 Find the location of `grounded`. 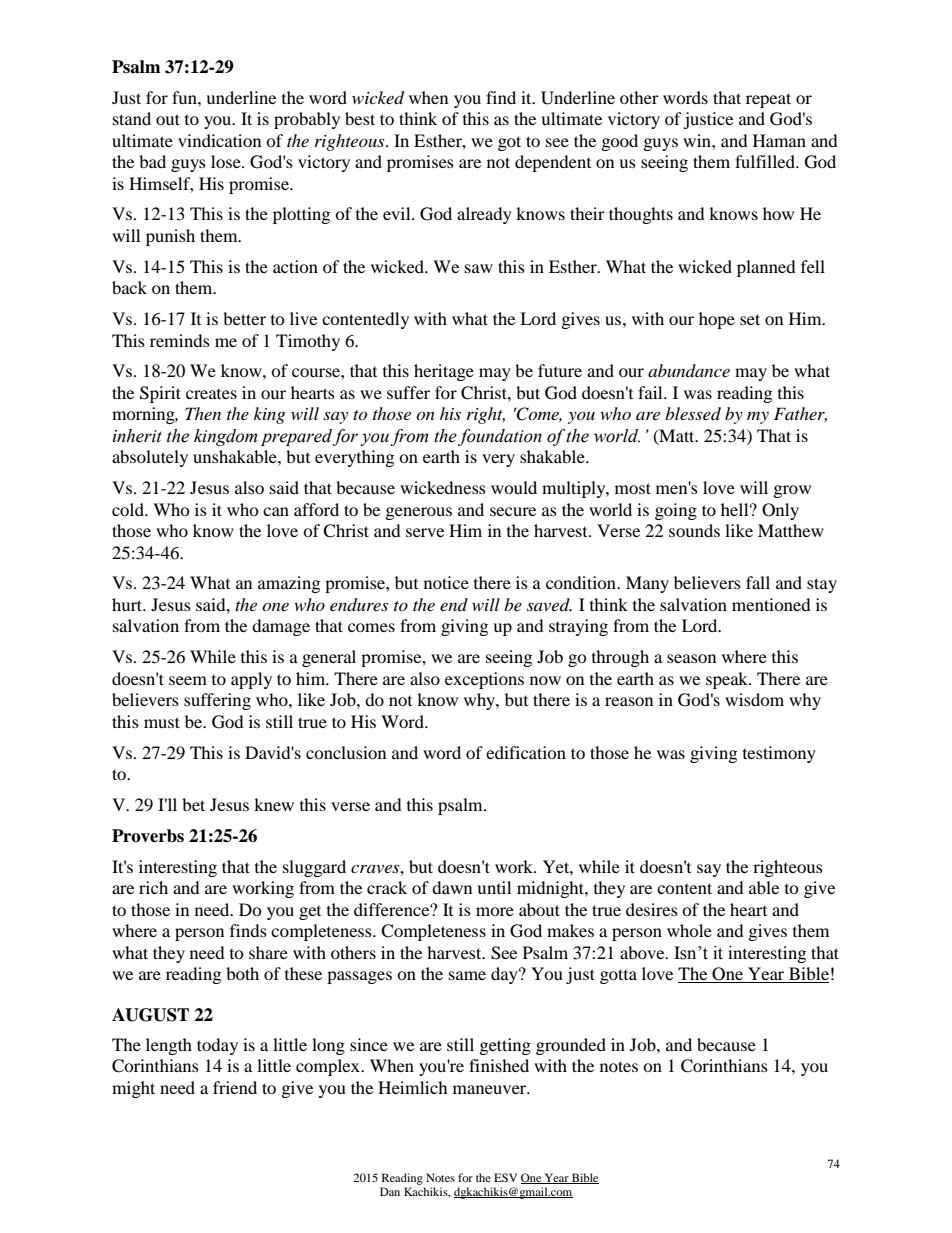

grounded is located at coordinates (571, 1046).
